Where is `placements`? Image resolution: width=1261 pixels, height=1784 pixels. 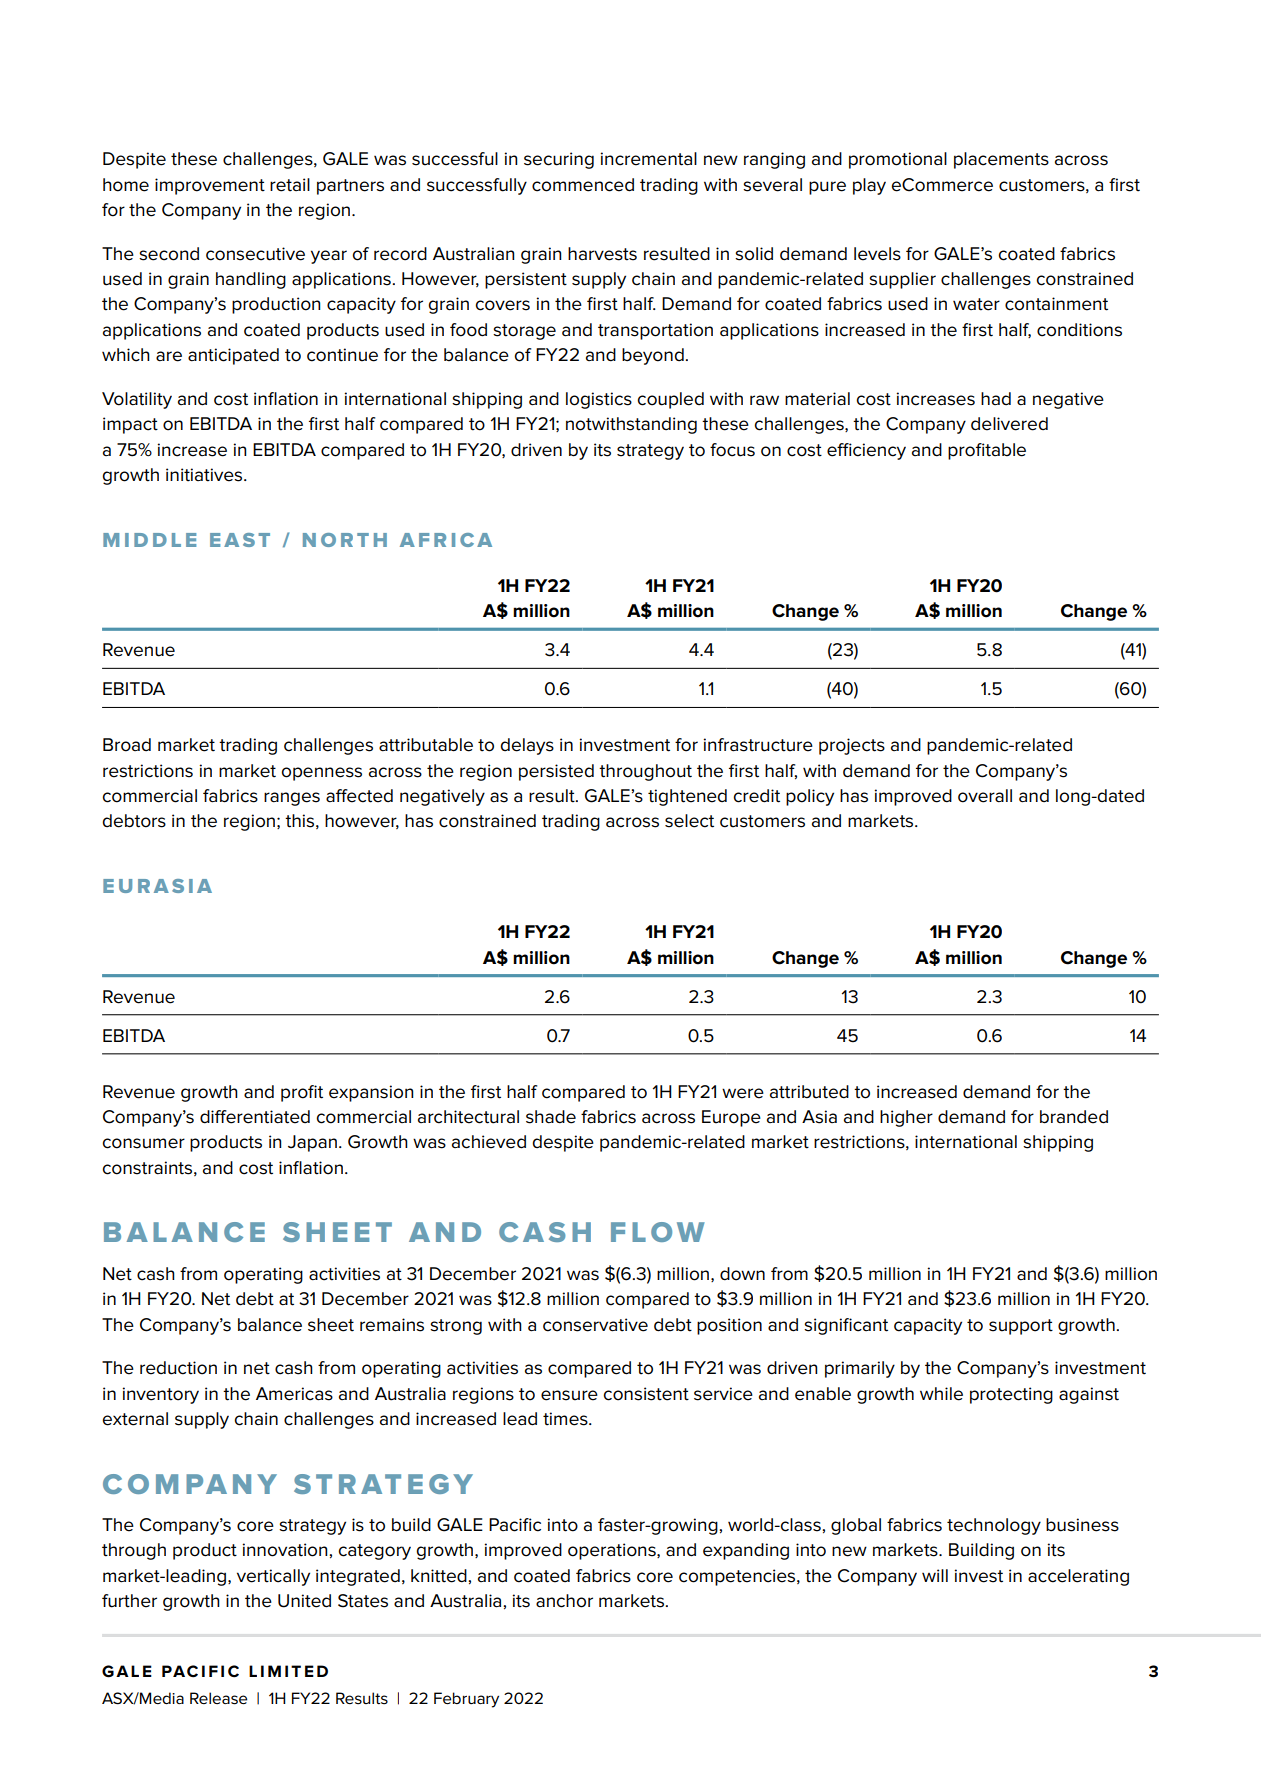
placements is located at coordinates (1001, 160).
